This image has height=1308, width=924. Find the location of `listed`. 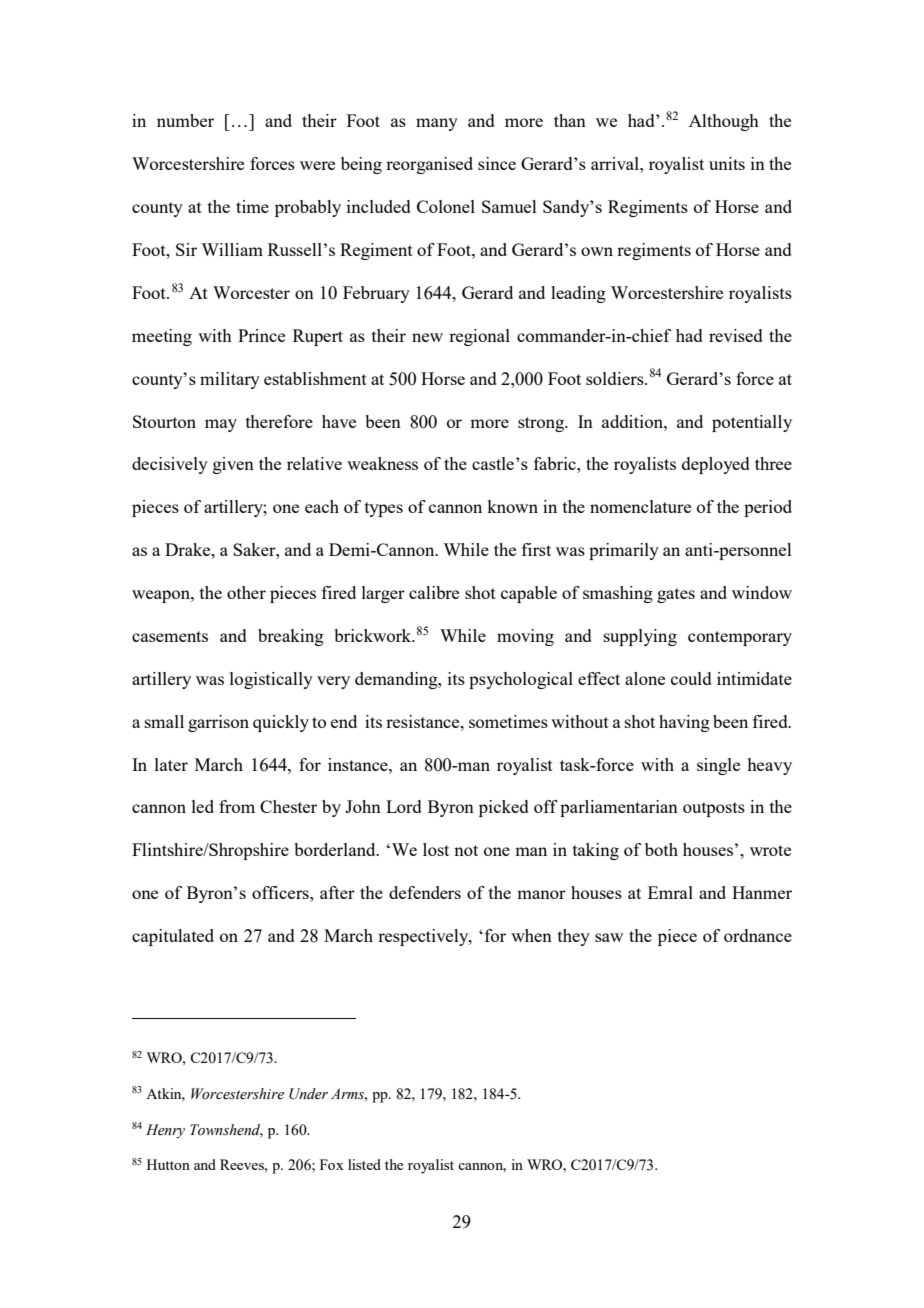

listed is located at coordinates (364, 1164).
